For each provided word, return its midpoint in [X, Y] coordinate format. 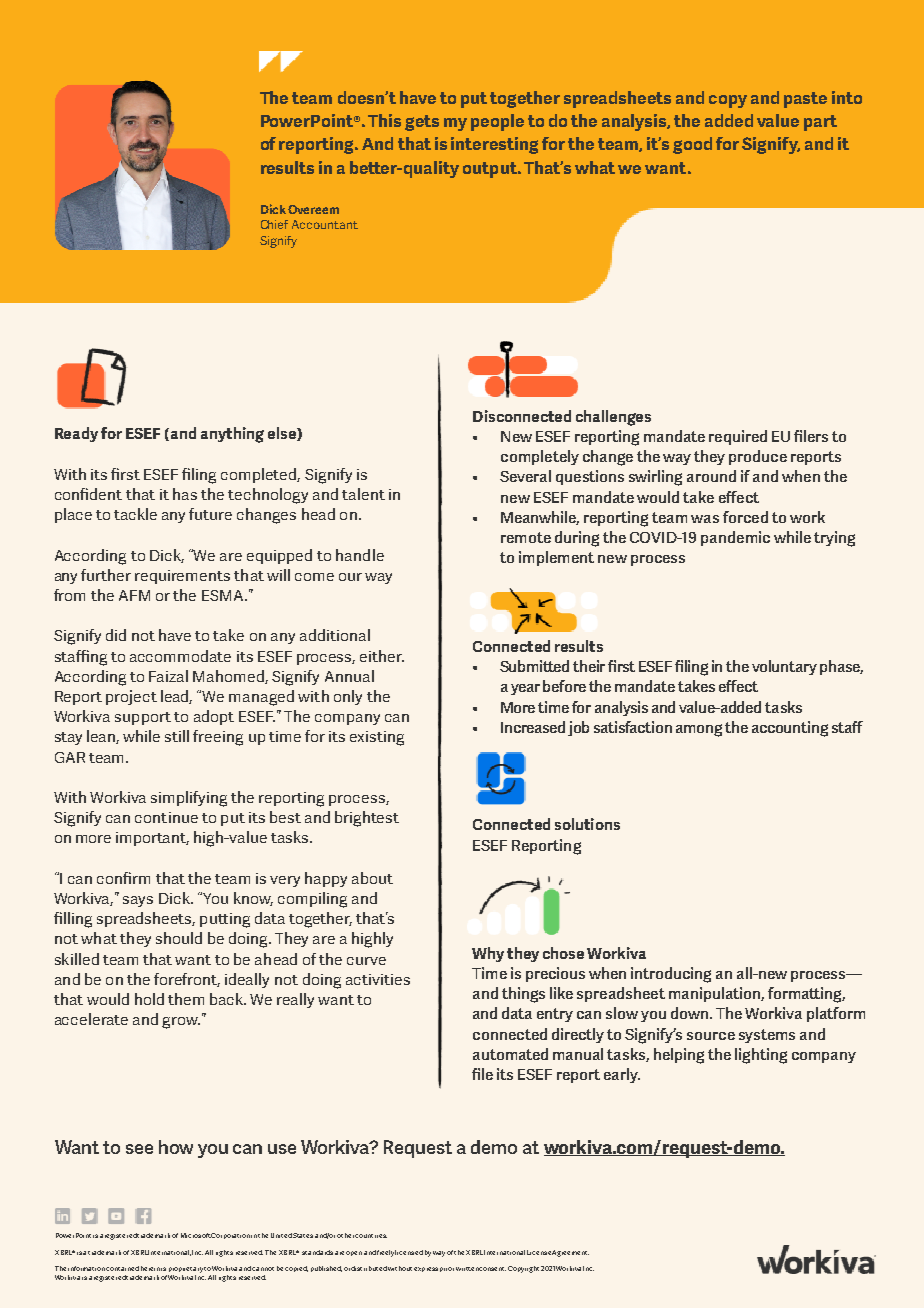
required [738, 437]
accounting [790, 729]
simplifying [189, 799]
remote [526, 537]
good [692, 145]
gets [422, 123]
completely [540, 457]
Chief [274, 224]
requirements [182, 577]
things [523, 995]
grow [181, 1023]
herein [150, 1268]
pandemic [735, 538]
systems [767, 1036]
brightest [367, 819]
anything [232, 435]
